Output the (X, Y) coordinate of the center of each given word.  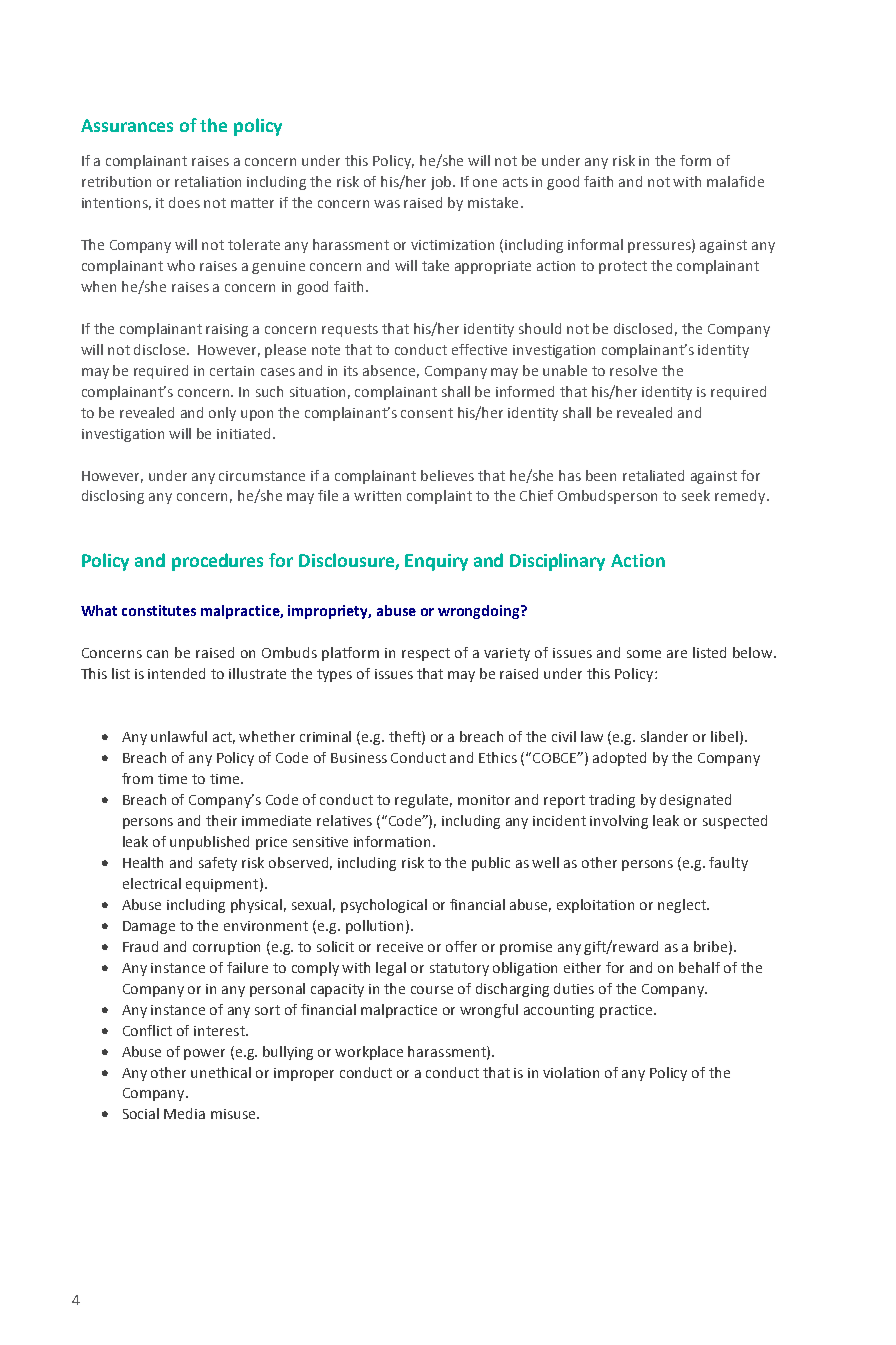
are (677, 654)
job (442, 183)
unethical (221, 1072)
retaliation (208, 181)
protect (623, 267)
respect (426, 654)
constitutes (159, 610)
